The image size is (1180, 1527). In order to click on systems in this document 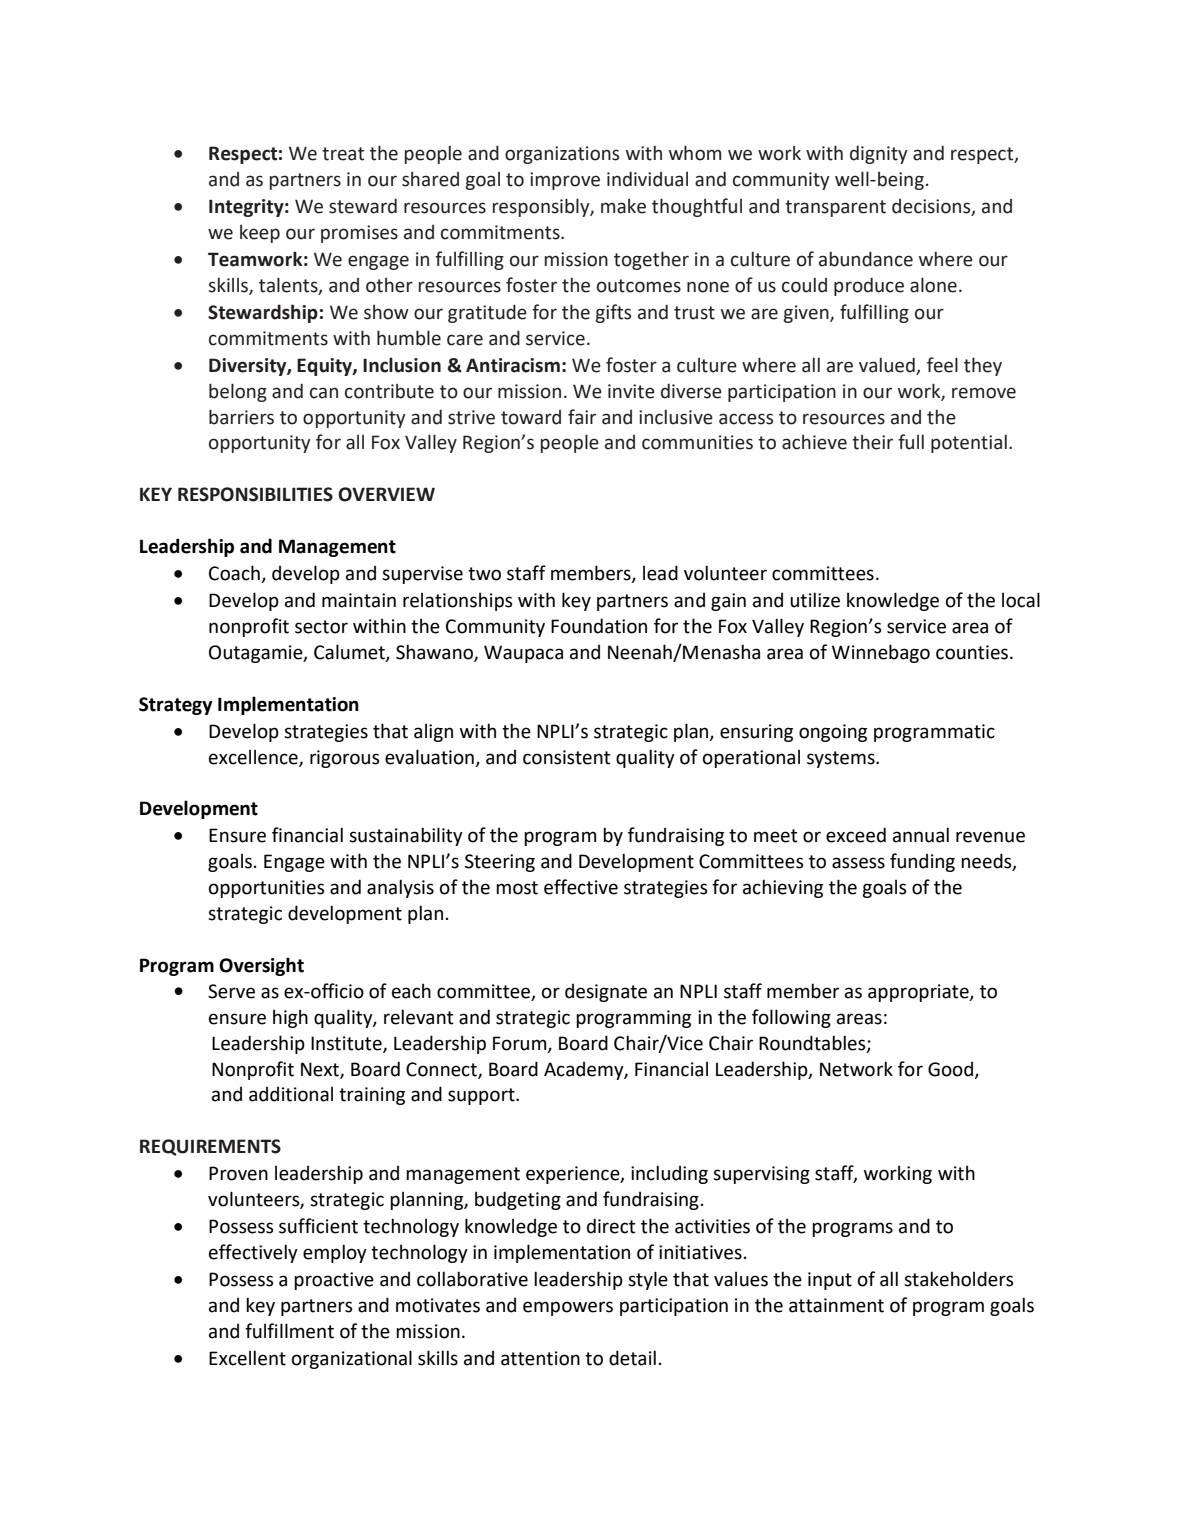, I will do `click(842, 759)`.
